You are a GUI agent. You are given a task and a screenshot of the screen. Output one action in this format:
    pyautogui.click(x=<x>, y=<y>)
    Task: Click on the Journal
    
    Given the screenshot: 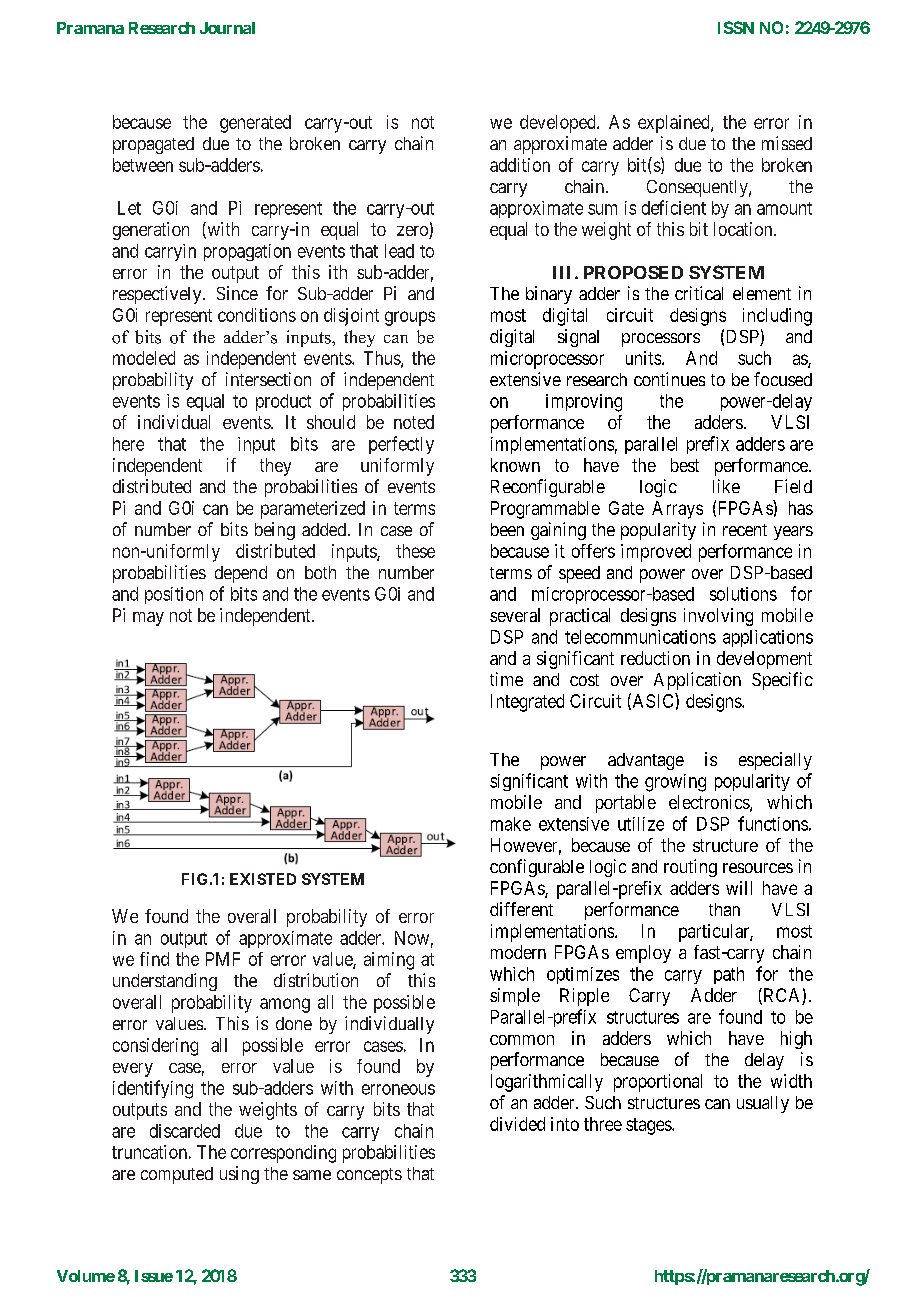 What is the action you would take?
    pyautogui.click(x=227, y=28)
